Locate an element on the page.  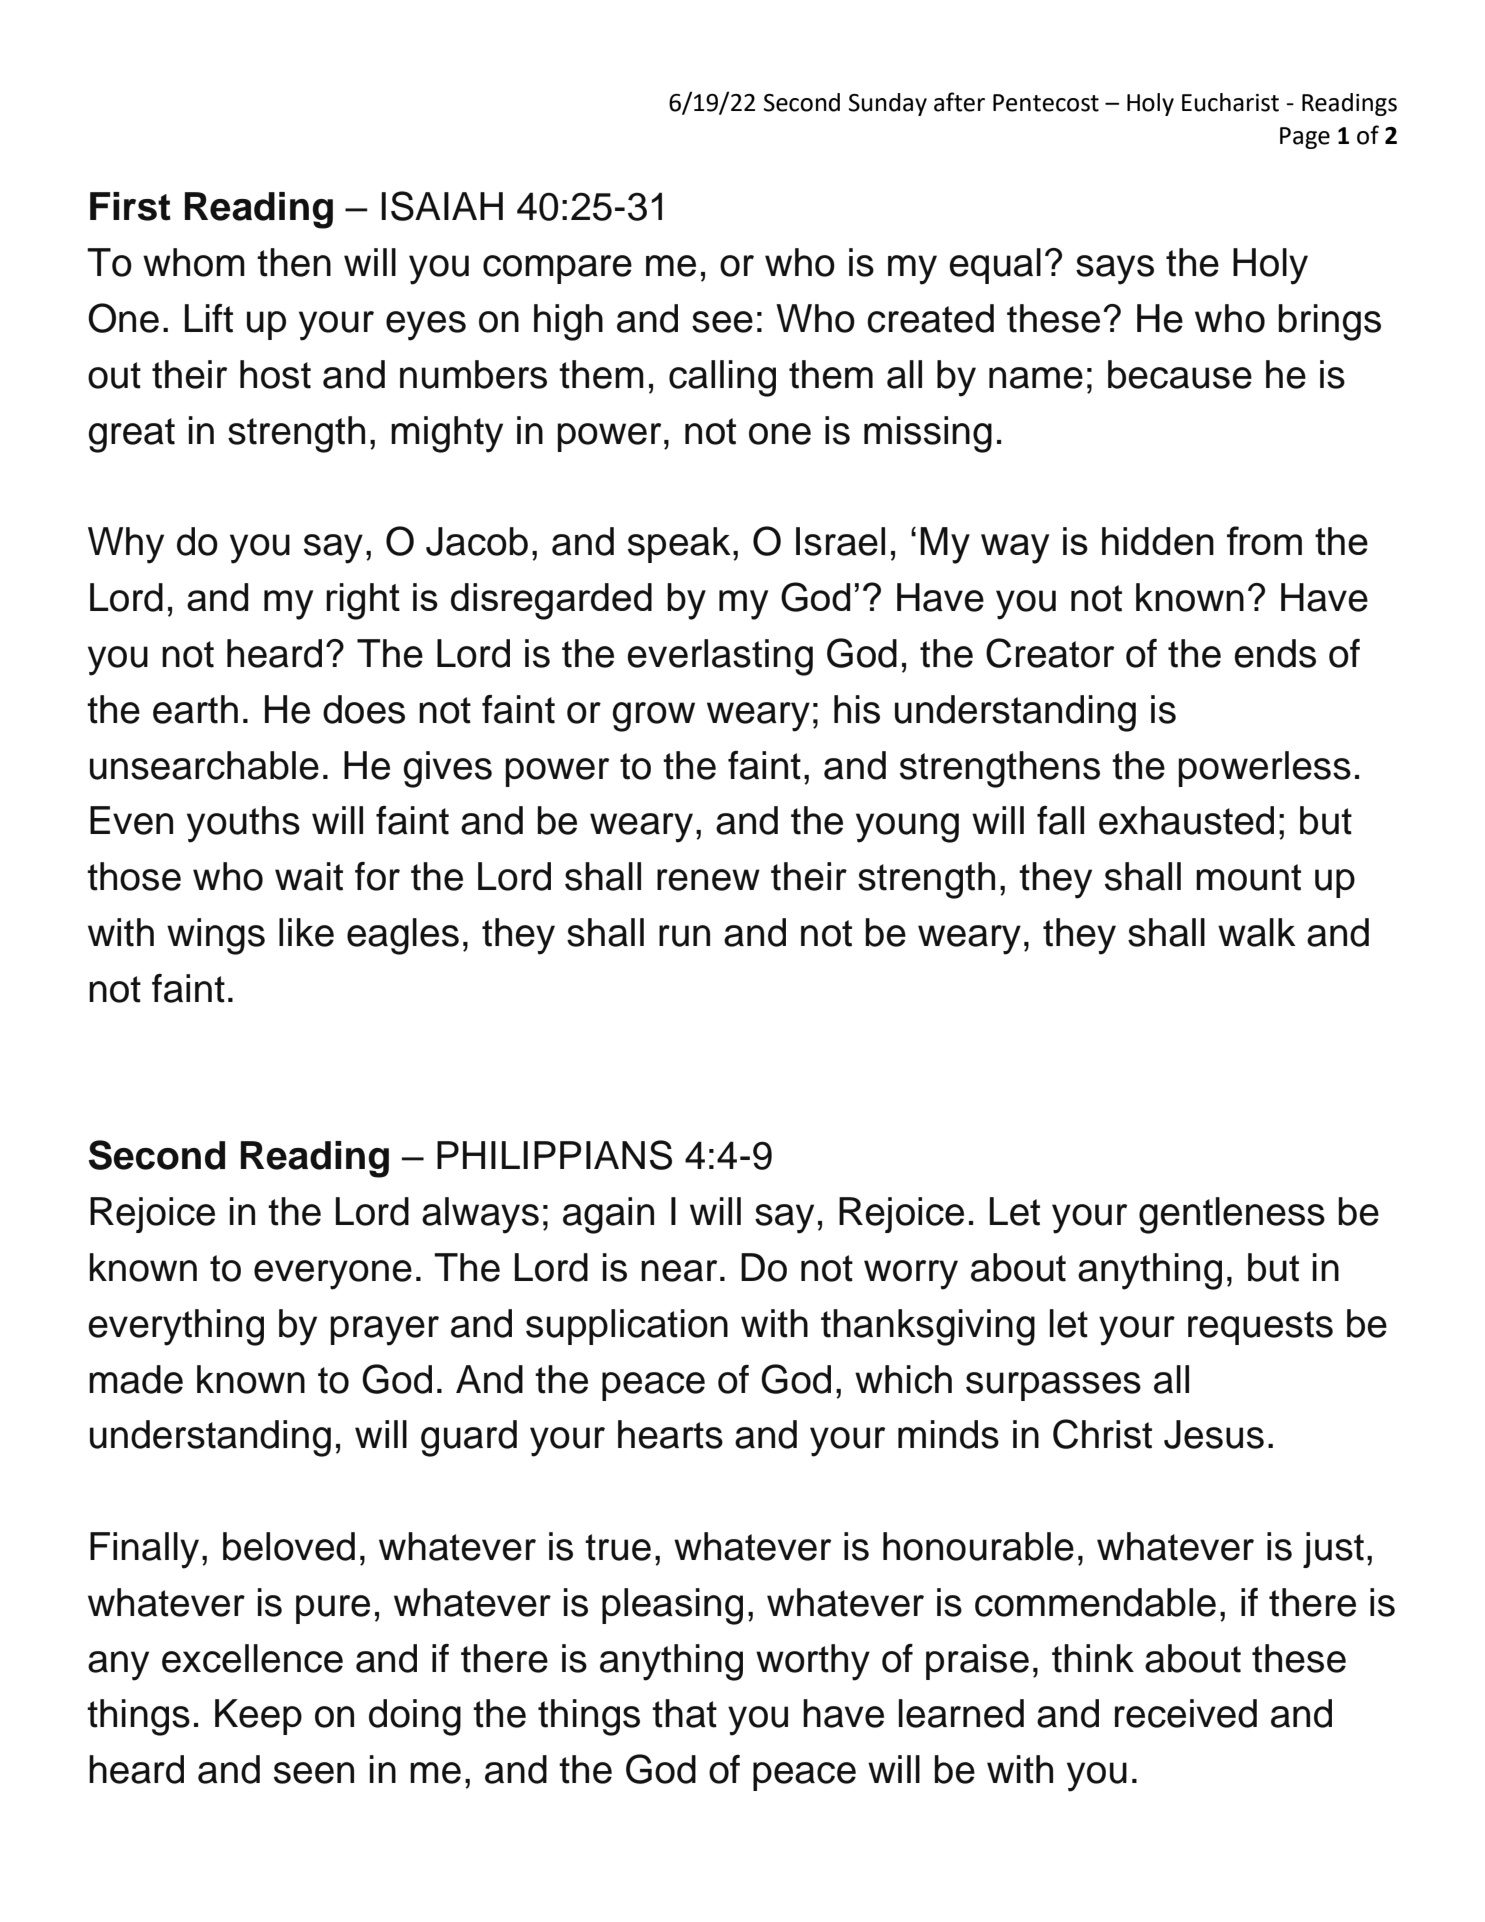
host is located at coordinates (275, 374).
